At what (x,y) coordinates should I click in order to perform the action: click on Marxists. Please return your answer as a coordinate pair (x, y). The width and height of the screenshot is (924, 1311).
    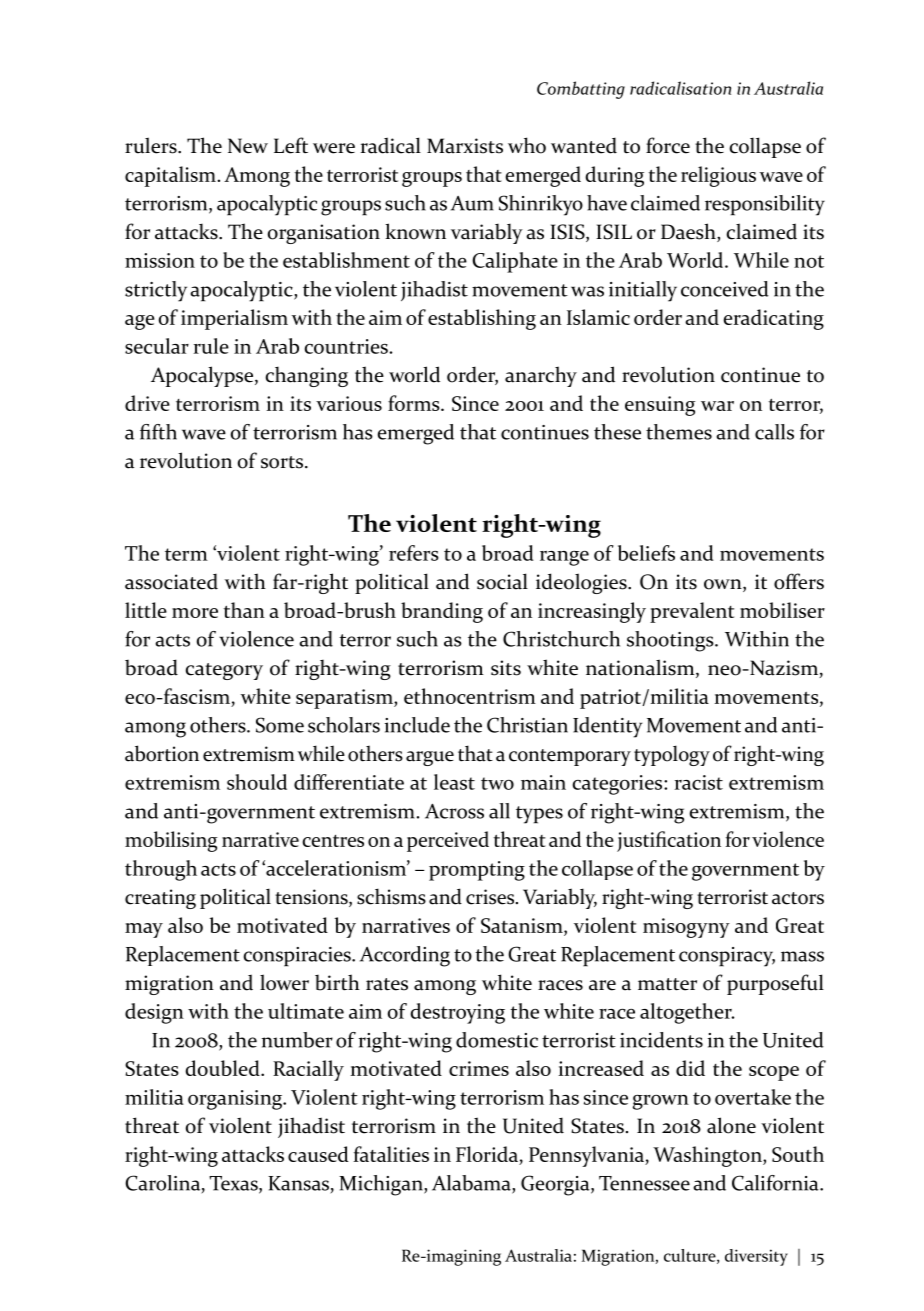
    Looking at the image, I should click on (465, 146).
